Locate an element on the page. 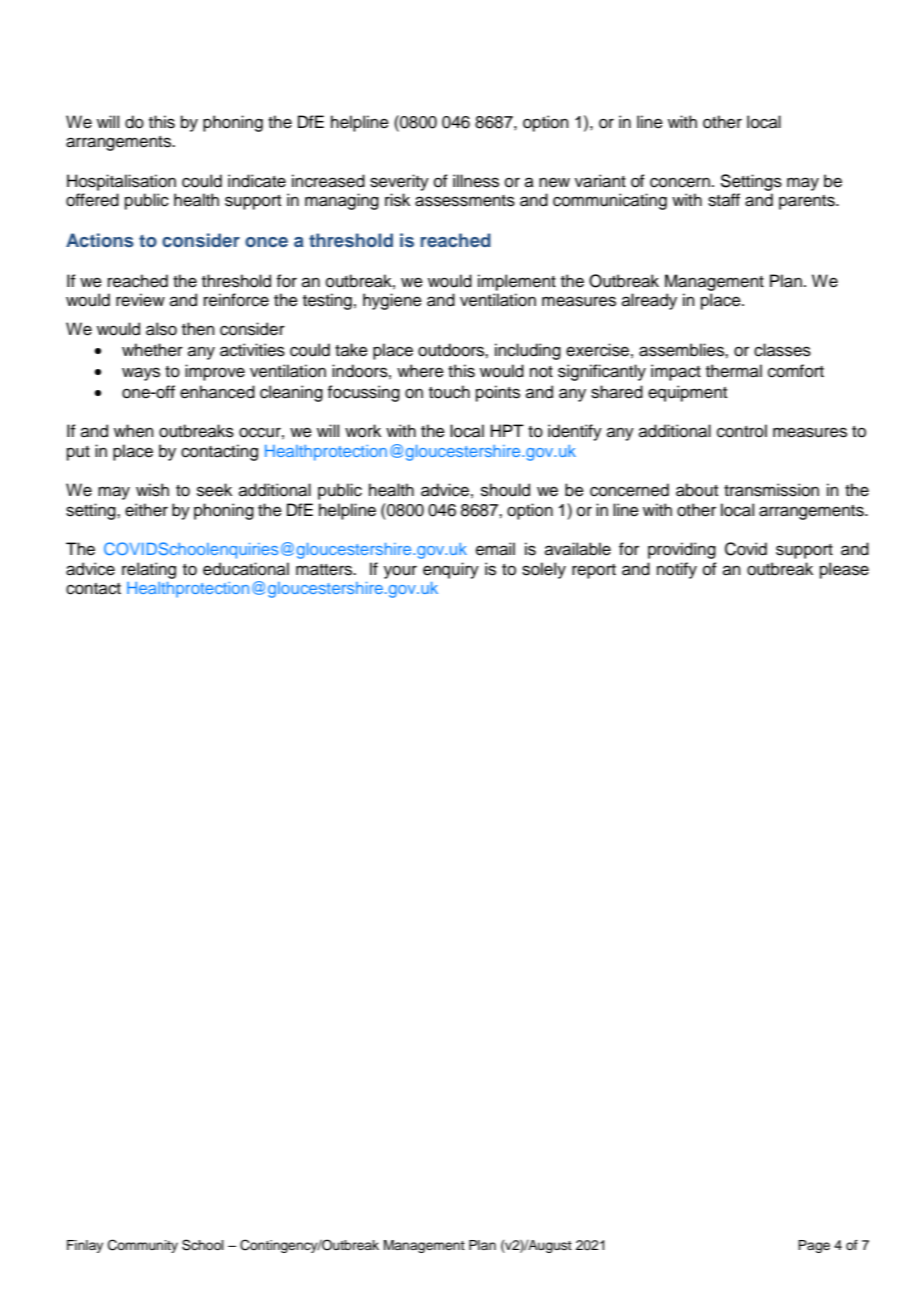 The width and height of the document is (924, 1308). Page is located at coordinates (814, 1246).
